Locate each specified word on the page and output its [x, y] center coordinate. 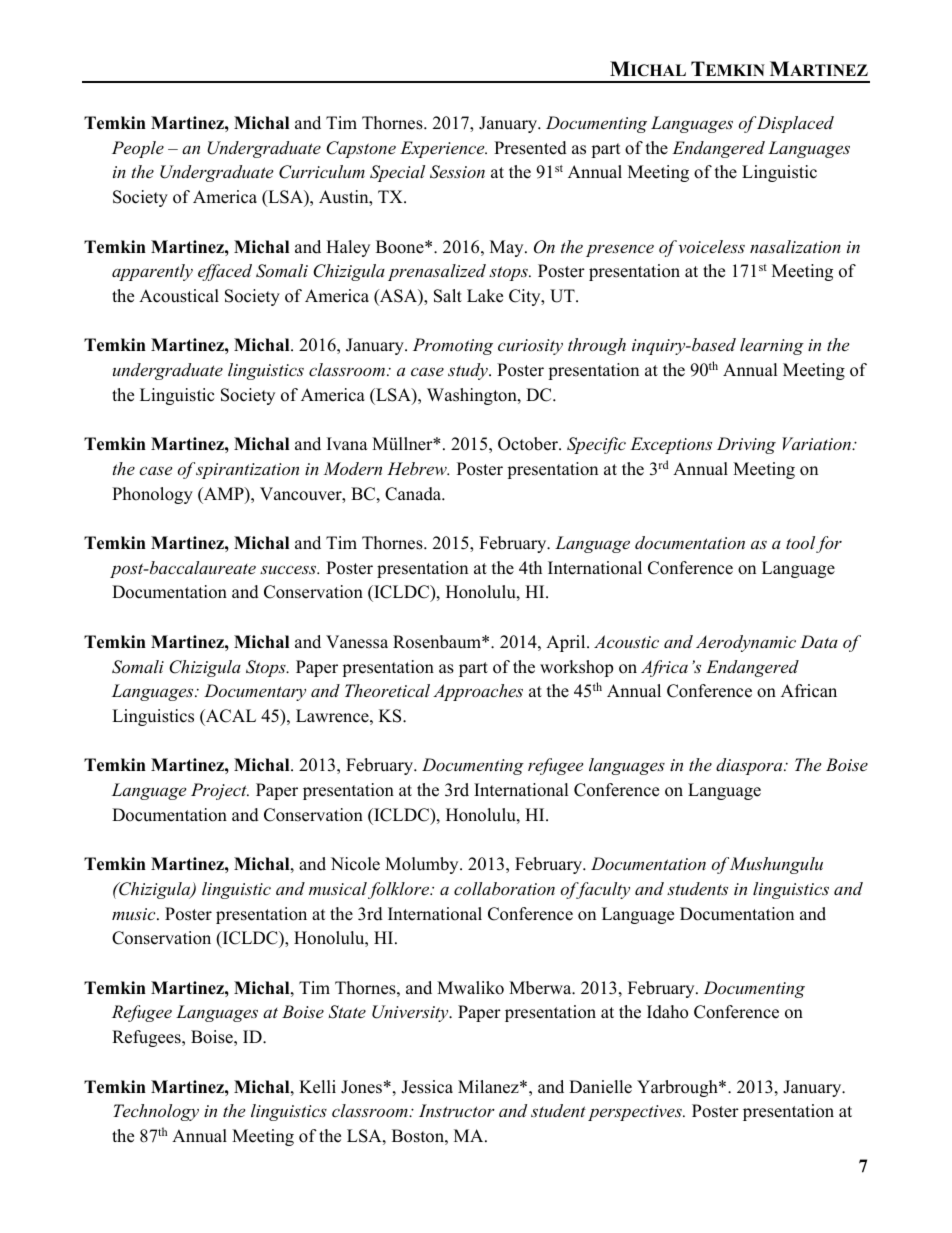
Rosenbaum [438, 642]
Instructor [457, 1110]
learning [772, 346]
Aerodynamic [746, 643]
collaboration [504, 888]
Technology [156, 1112]
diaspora [750, 766]
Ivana [347, 443]
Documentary [255, 692]
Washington [473, 396]
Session [457, 172]
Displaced [795, 124]
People [138, 149]
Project [220, 791]
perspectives [636, 1113]
